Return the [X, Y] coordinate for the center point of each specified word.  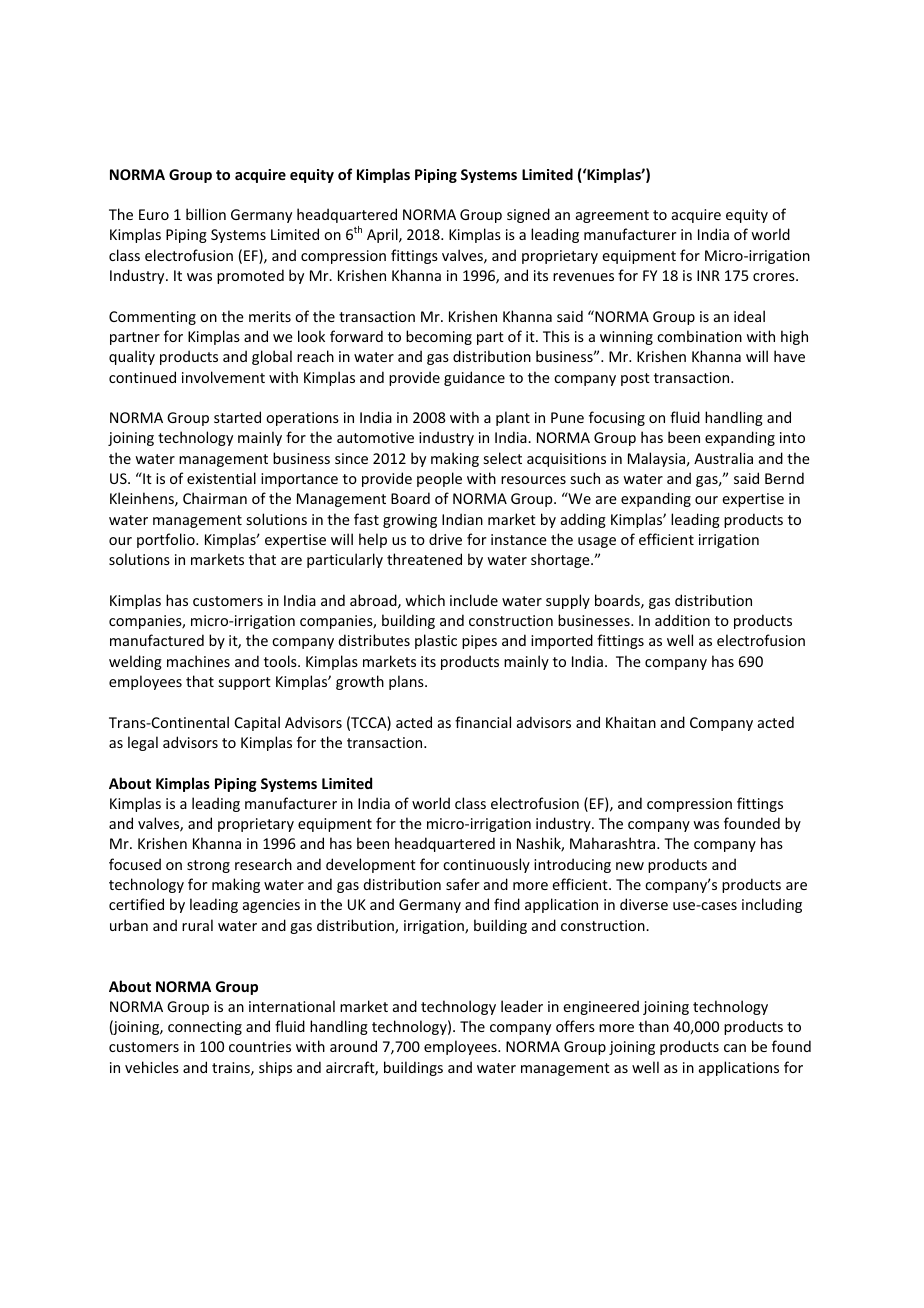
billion [206, 214]
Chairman [215, 498]
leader [522, 1006]
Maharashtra [614, 843]
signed [528, 215]
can [735, 1048]
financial [483, 722]
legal [143, 743]
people [439, 479]
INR [708, 275]
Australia [723, 458]
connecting [205, 1028]
